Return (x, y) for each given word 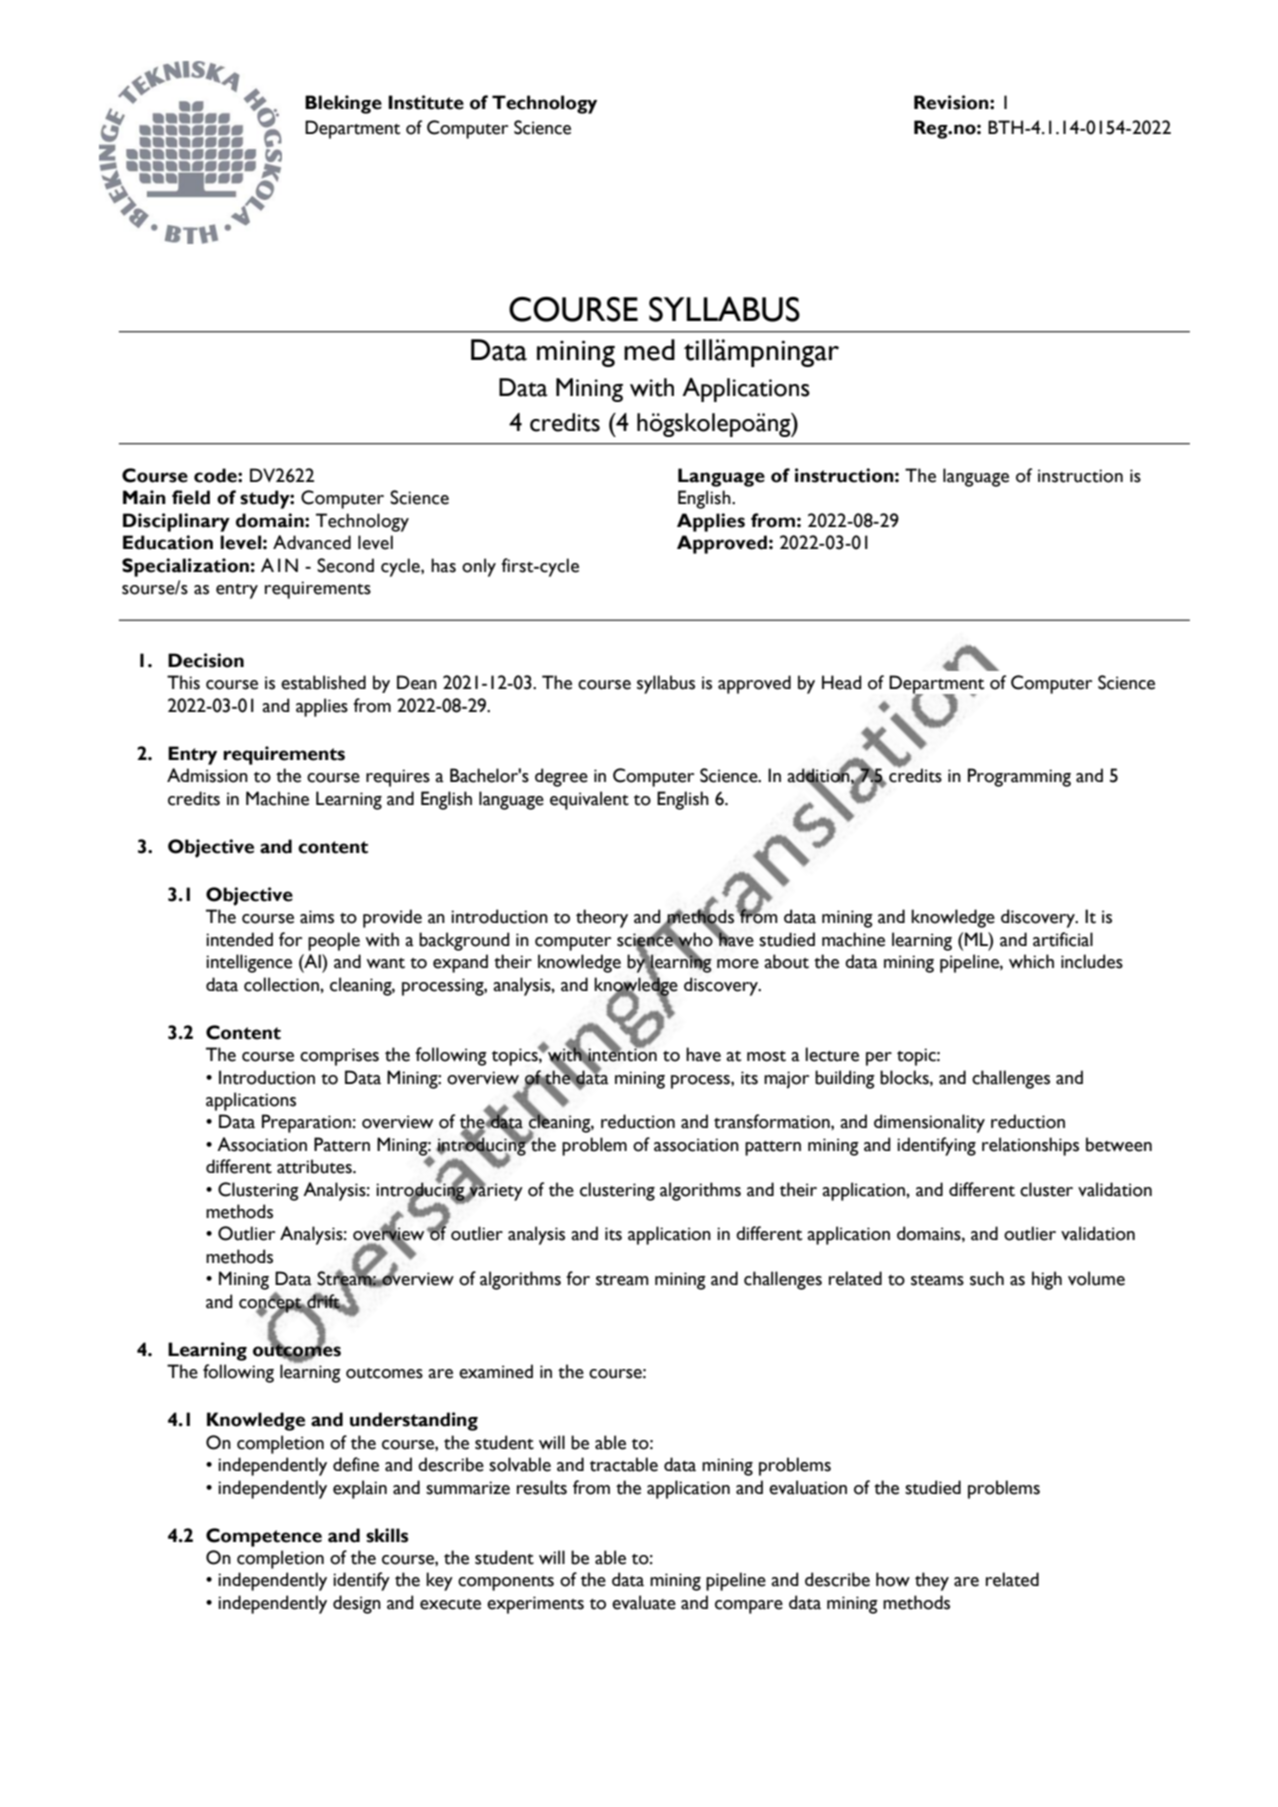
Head (842, 682)
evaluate (644, 1602)
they (932, 1581)
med (649, 350)
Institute (426, 102)
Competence (264, 1537)
